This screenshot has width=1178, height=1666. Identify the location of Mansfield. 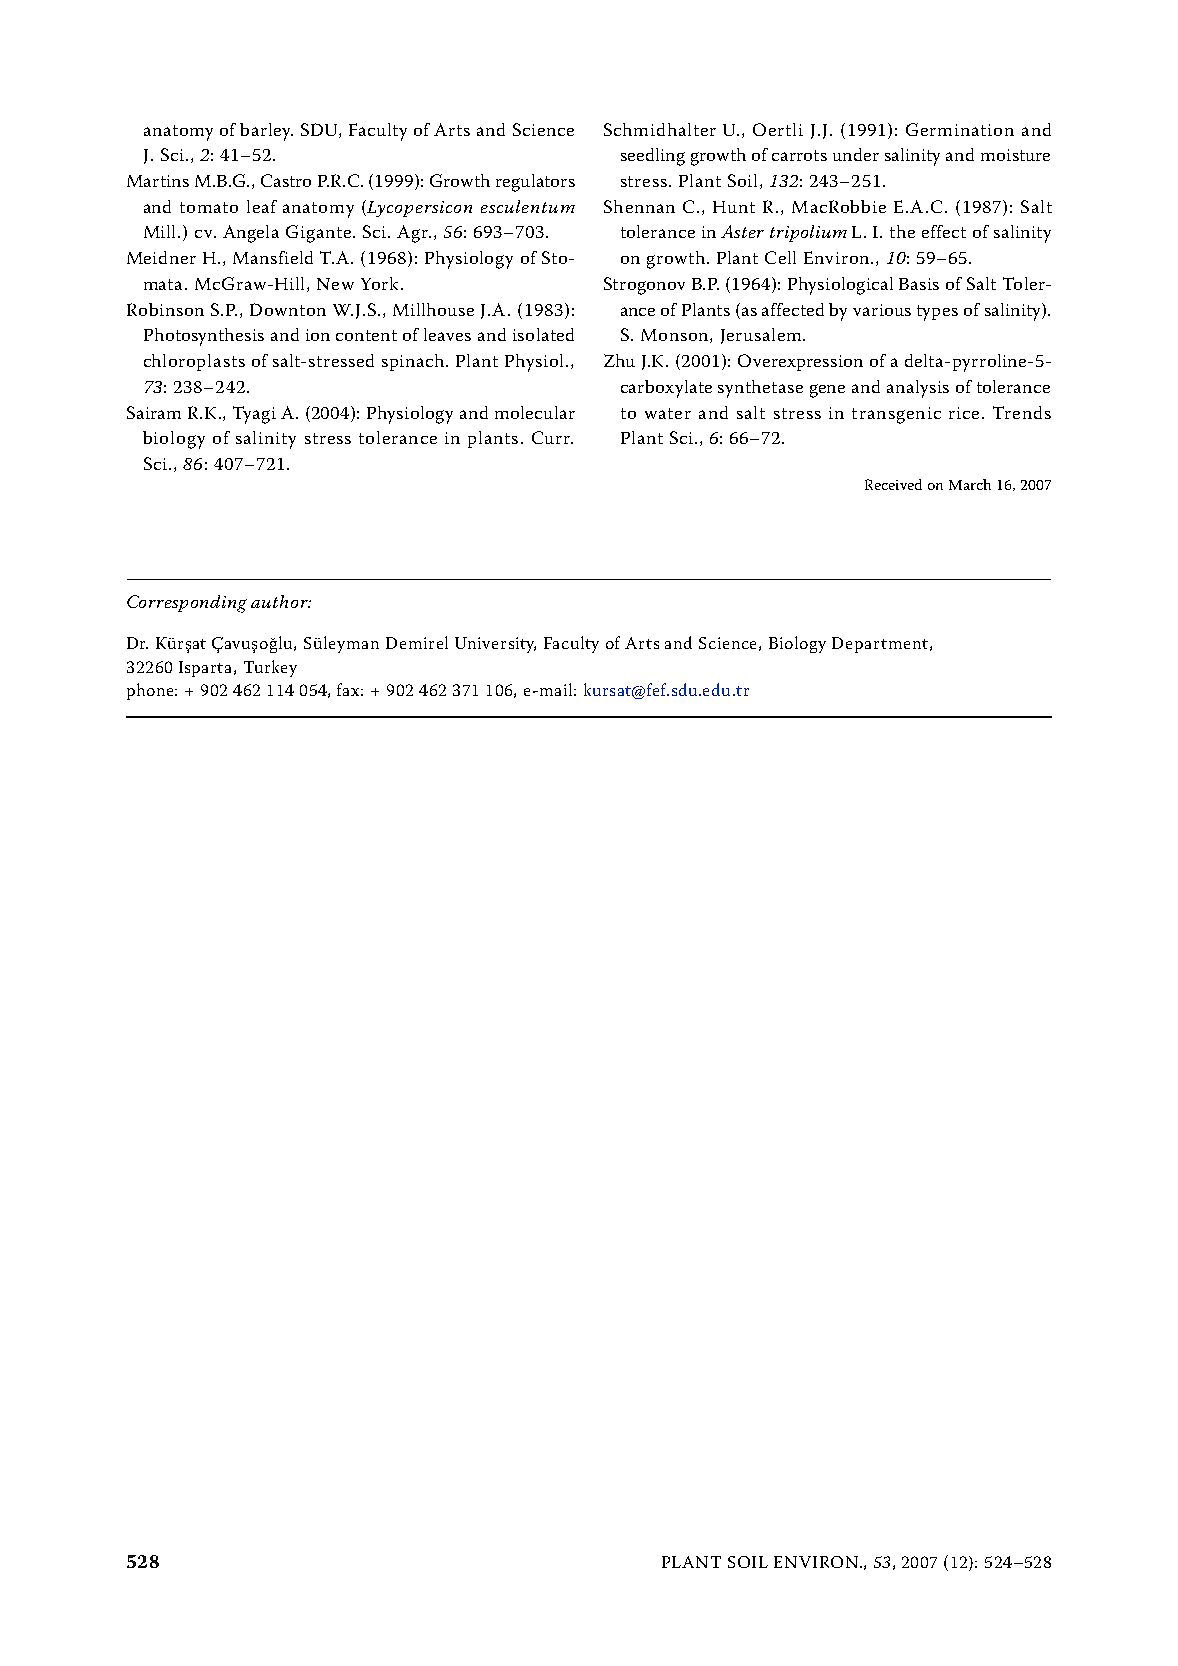
(273, 257).
